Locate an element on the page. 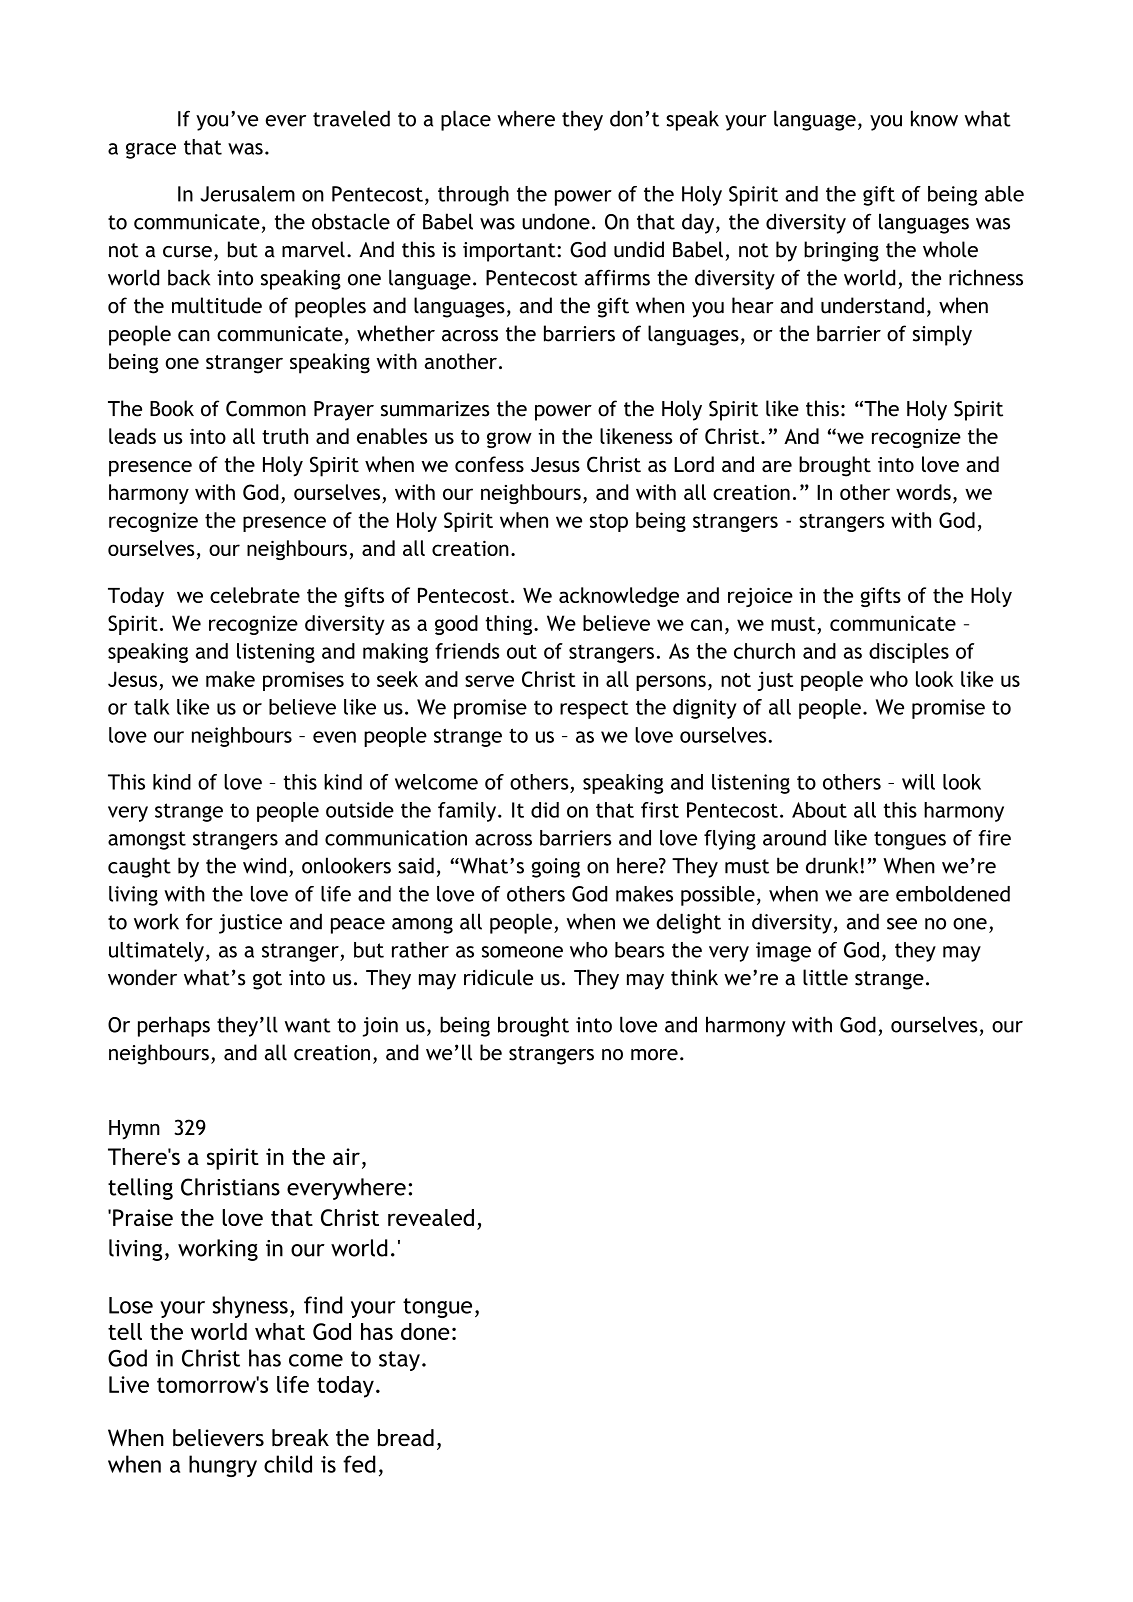 The width and height of the document is (1133, 1602). ridicule is located at coordinates (498, 977).
